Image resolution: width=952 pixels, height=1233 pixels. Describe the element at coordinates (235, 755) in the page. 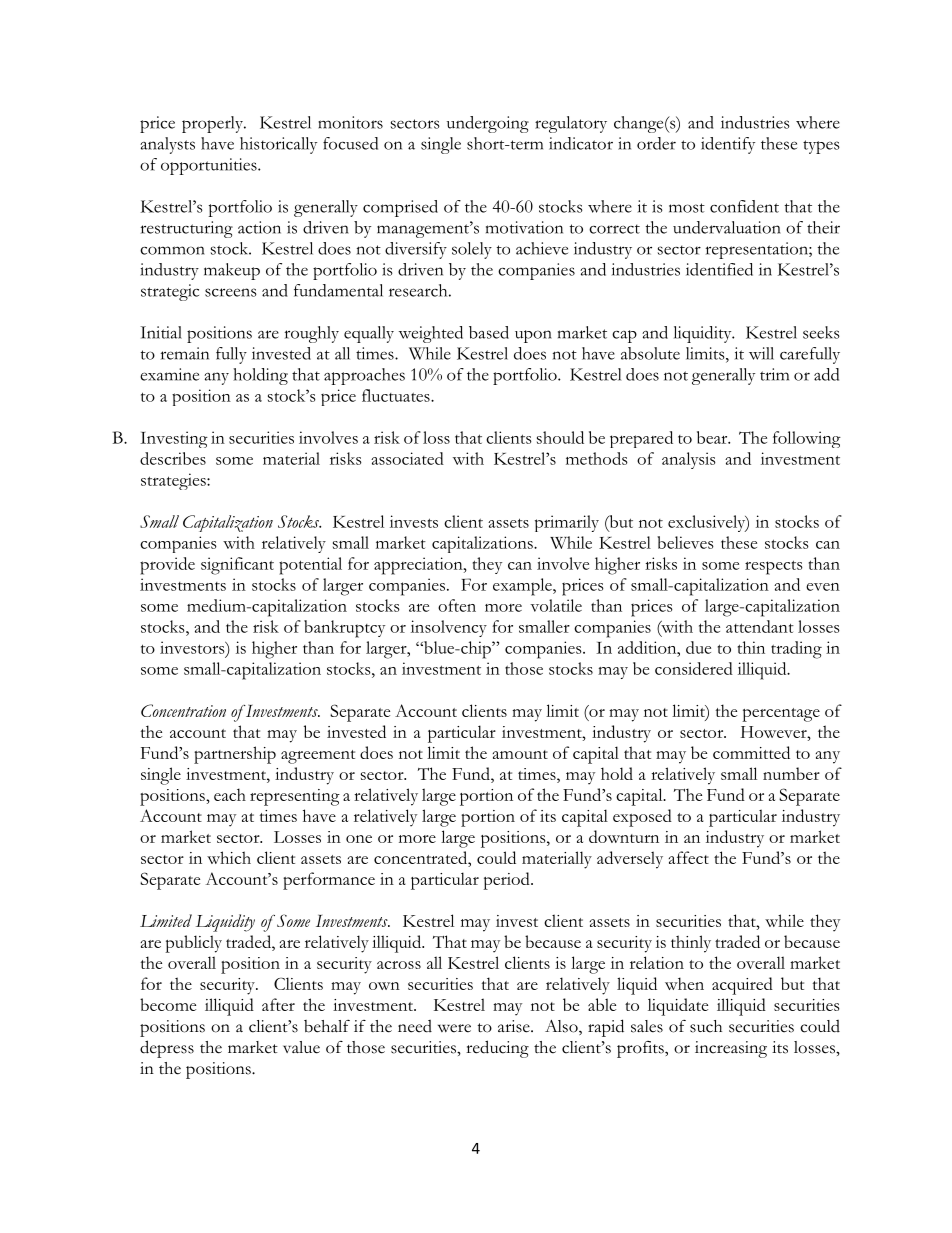

I see `partnership` at that location.
